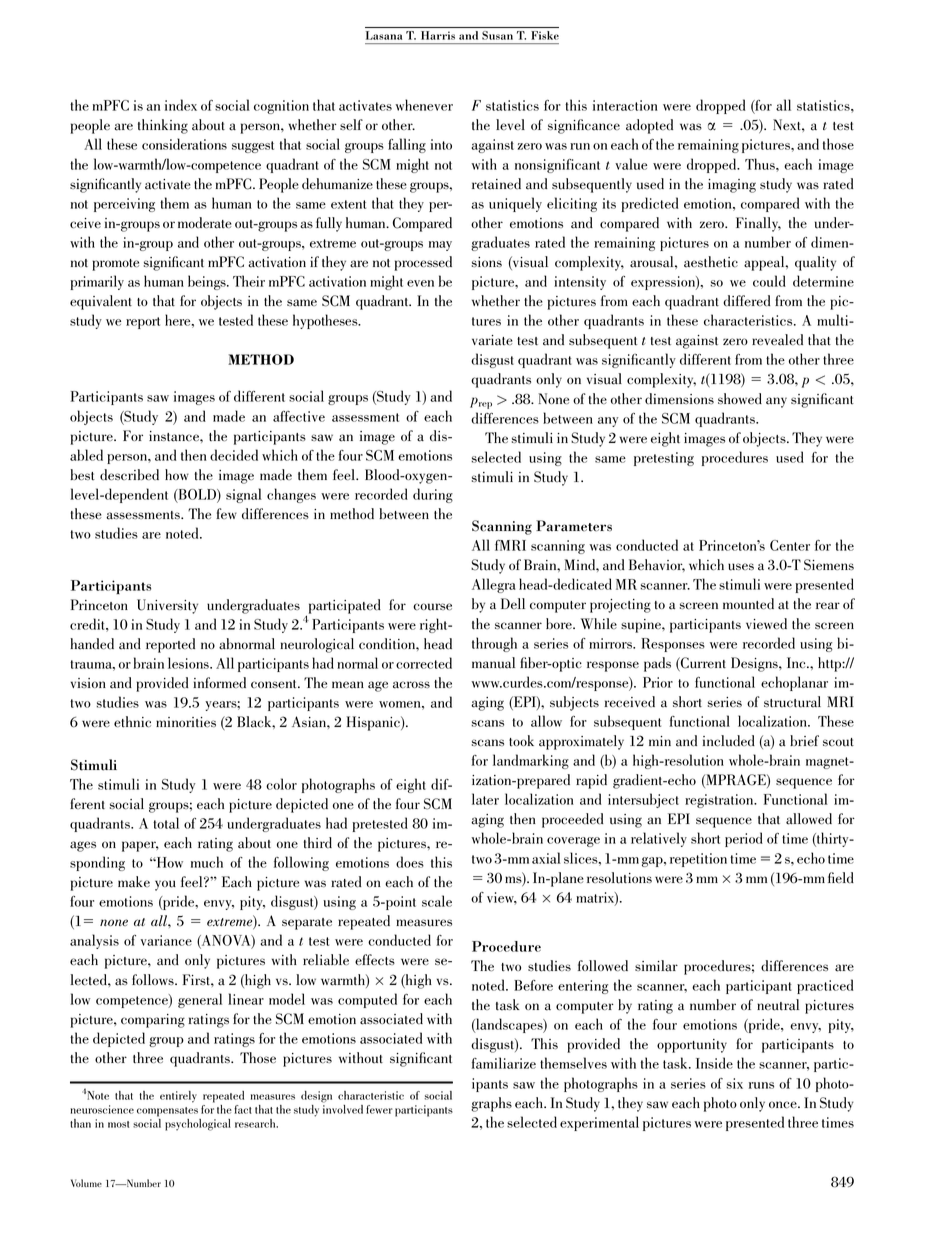  What do you see at coordinates (441, 144) in the page?
I see `into` at bounding box center [441, 144].
